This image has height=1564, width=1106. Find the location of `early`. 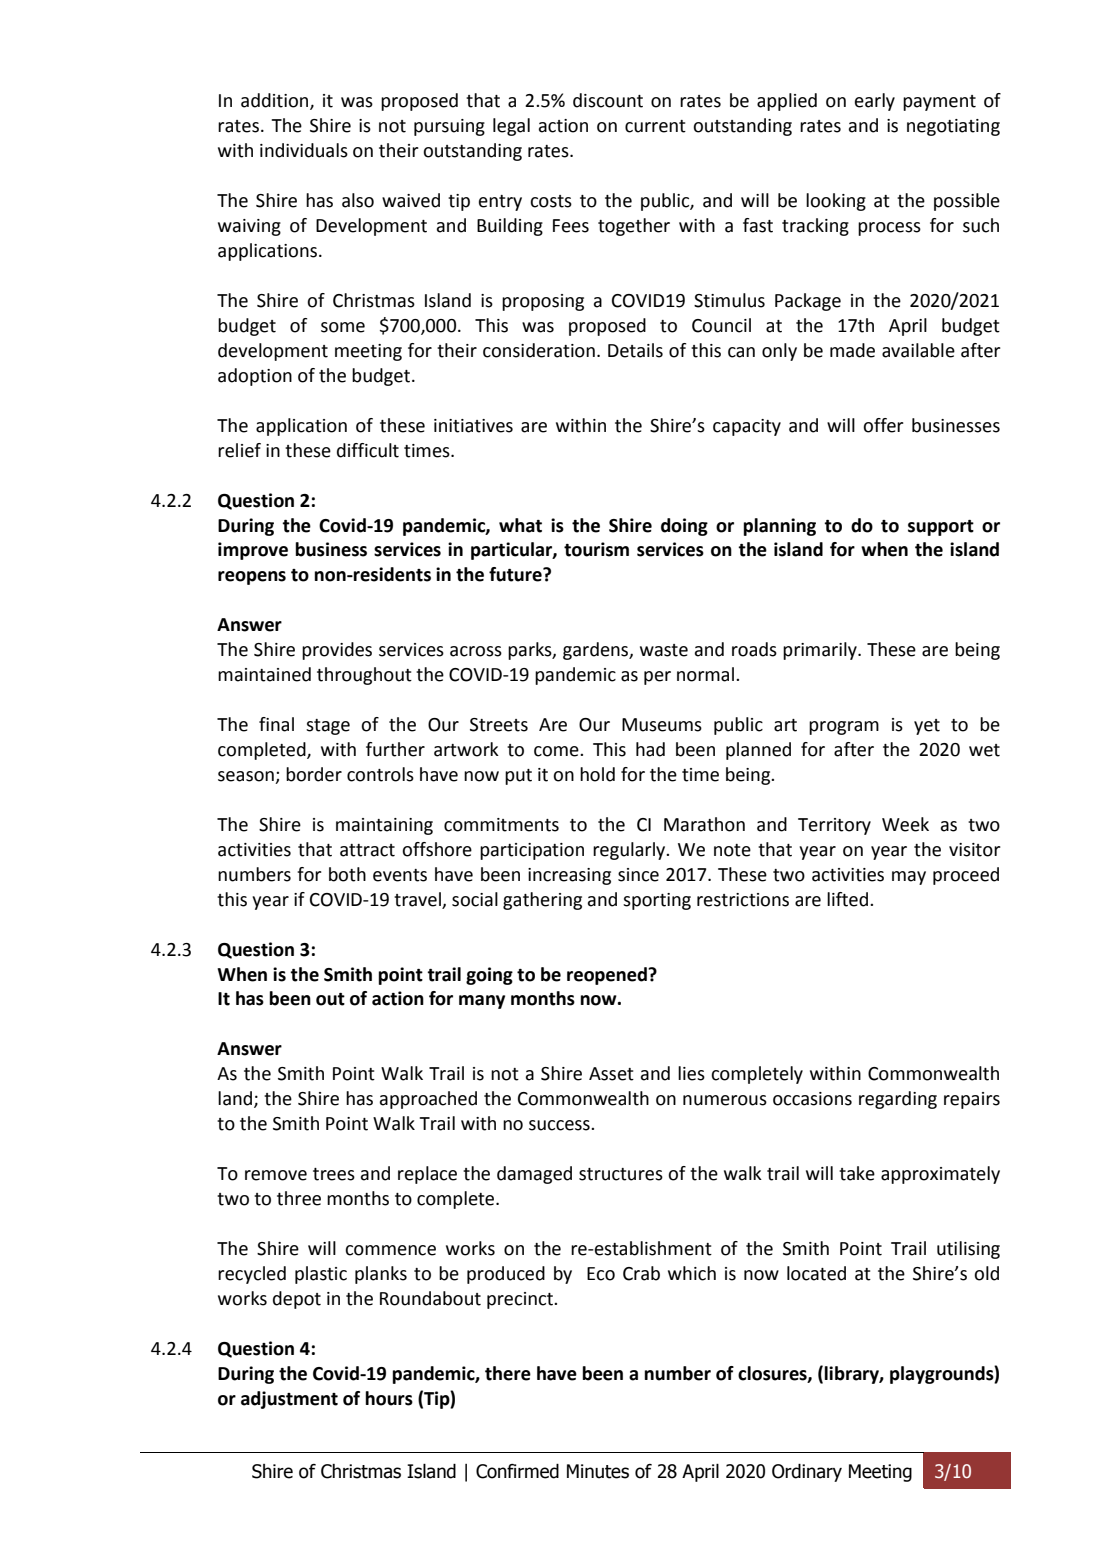

early is located at coordinates (875, 102).
